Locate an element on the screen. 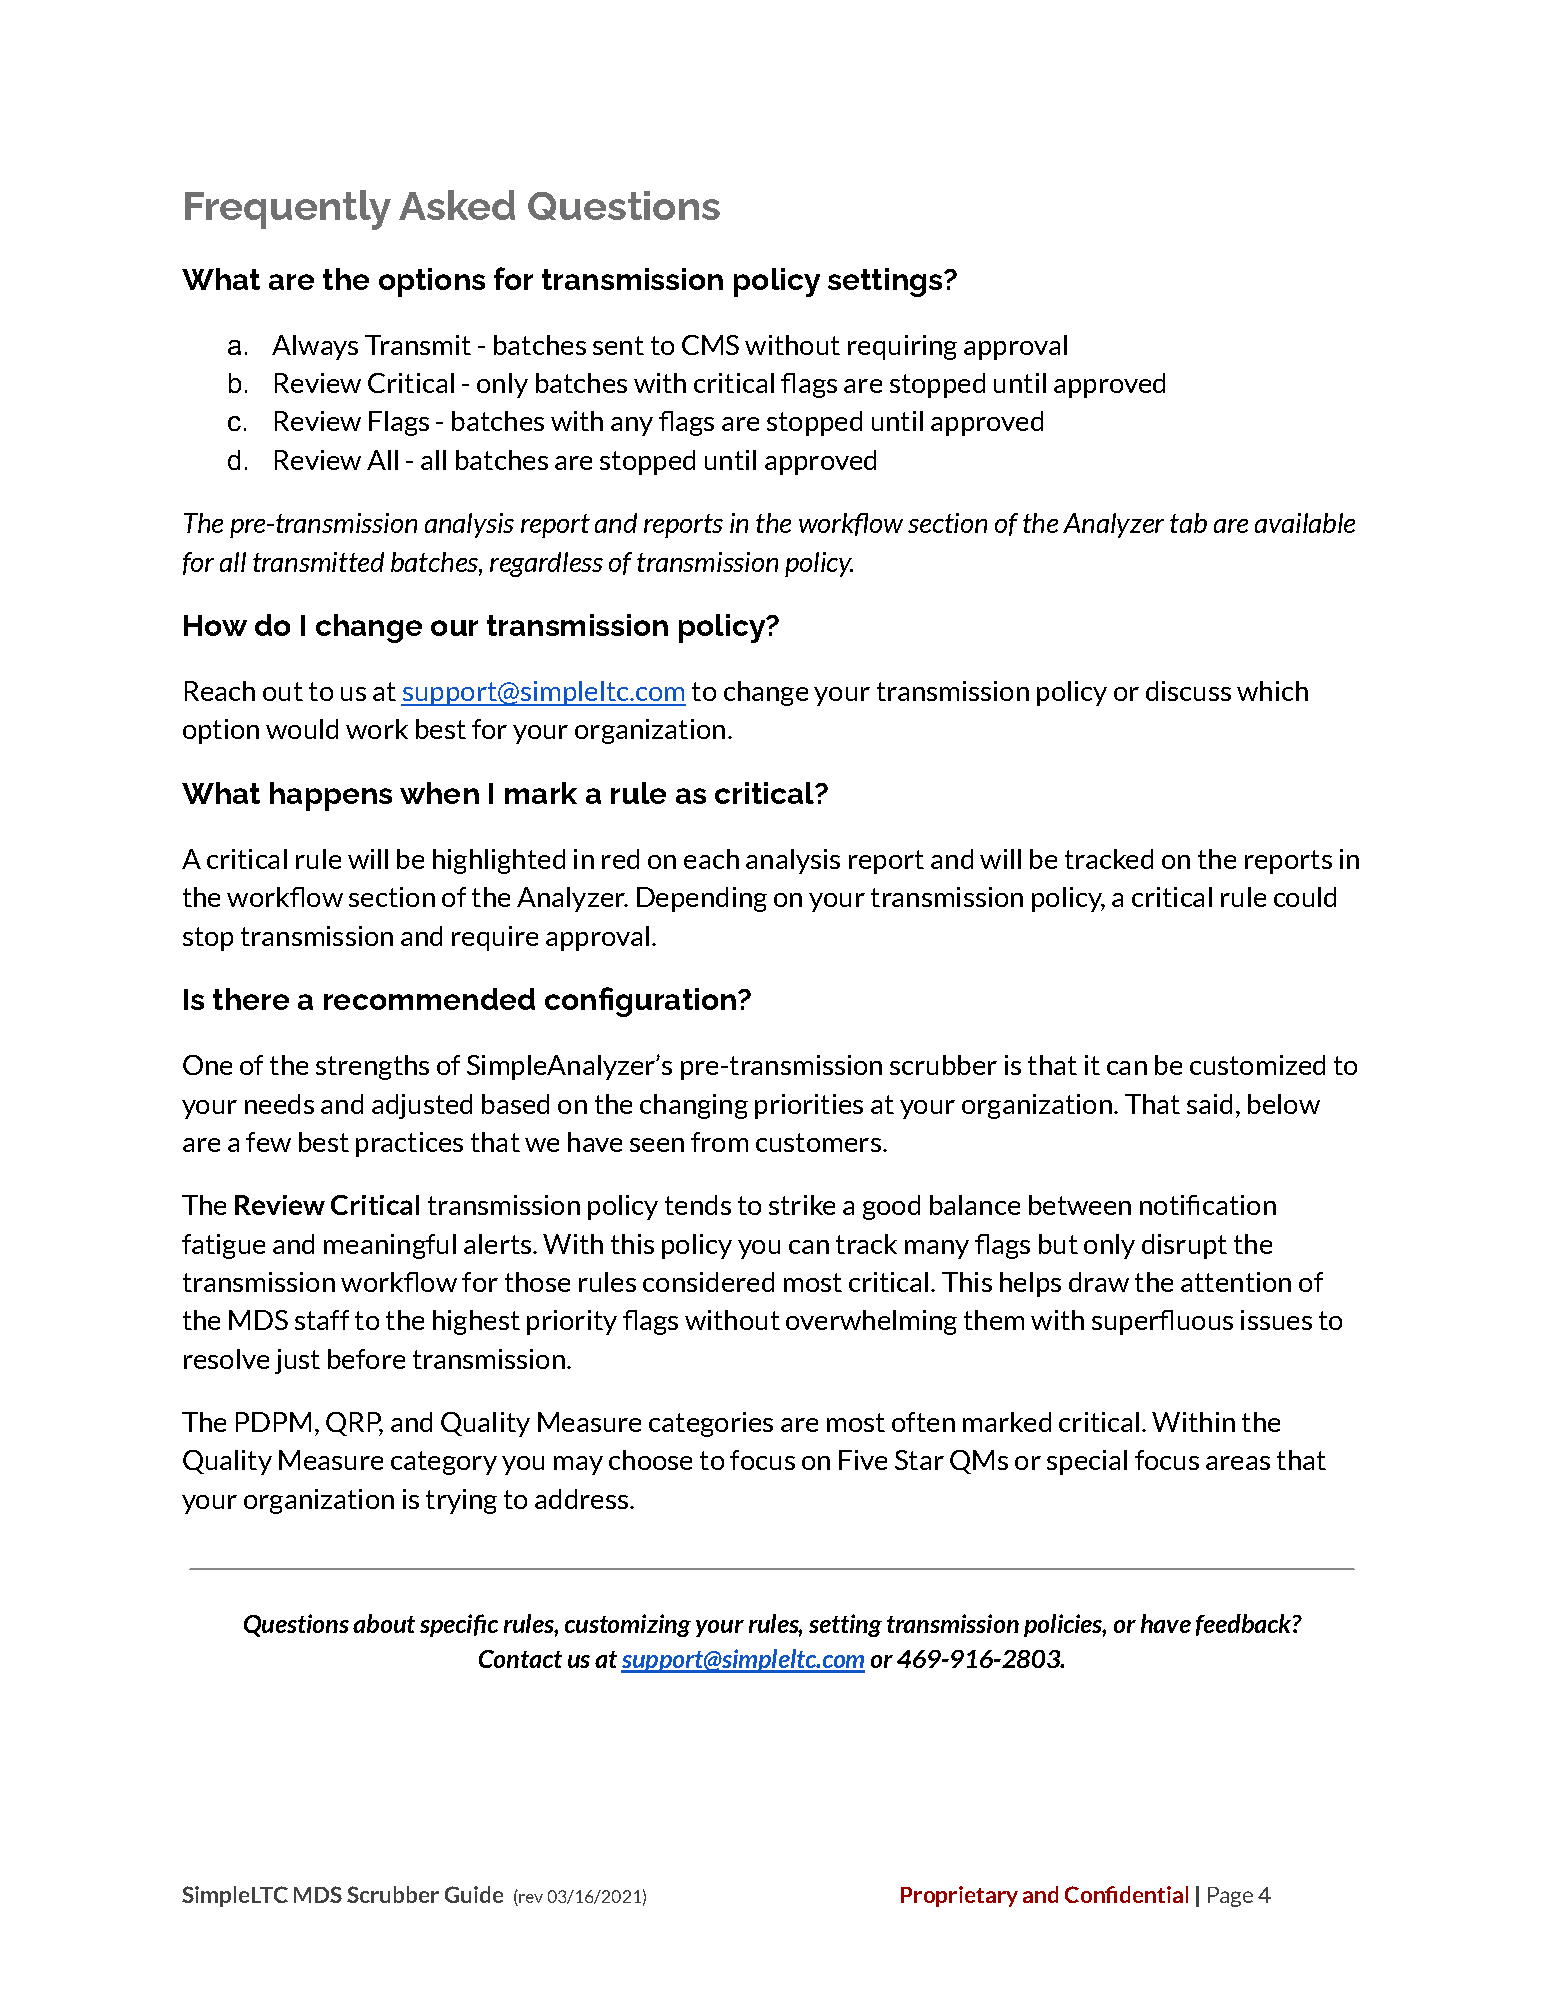 The image size is (1544, 1998). Confidential is located at coordinates (1126, 1894).
